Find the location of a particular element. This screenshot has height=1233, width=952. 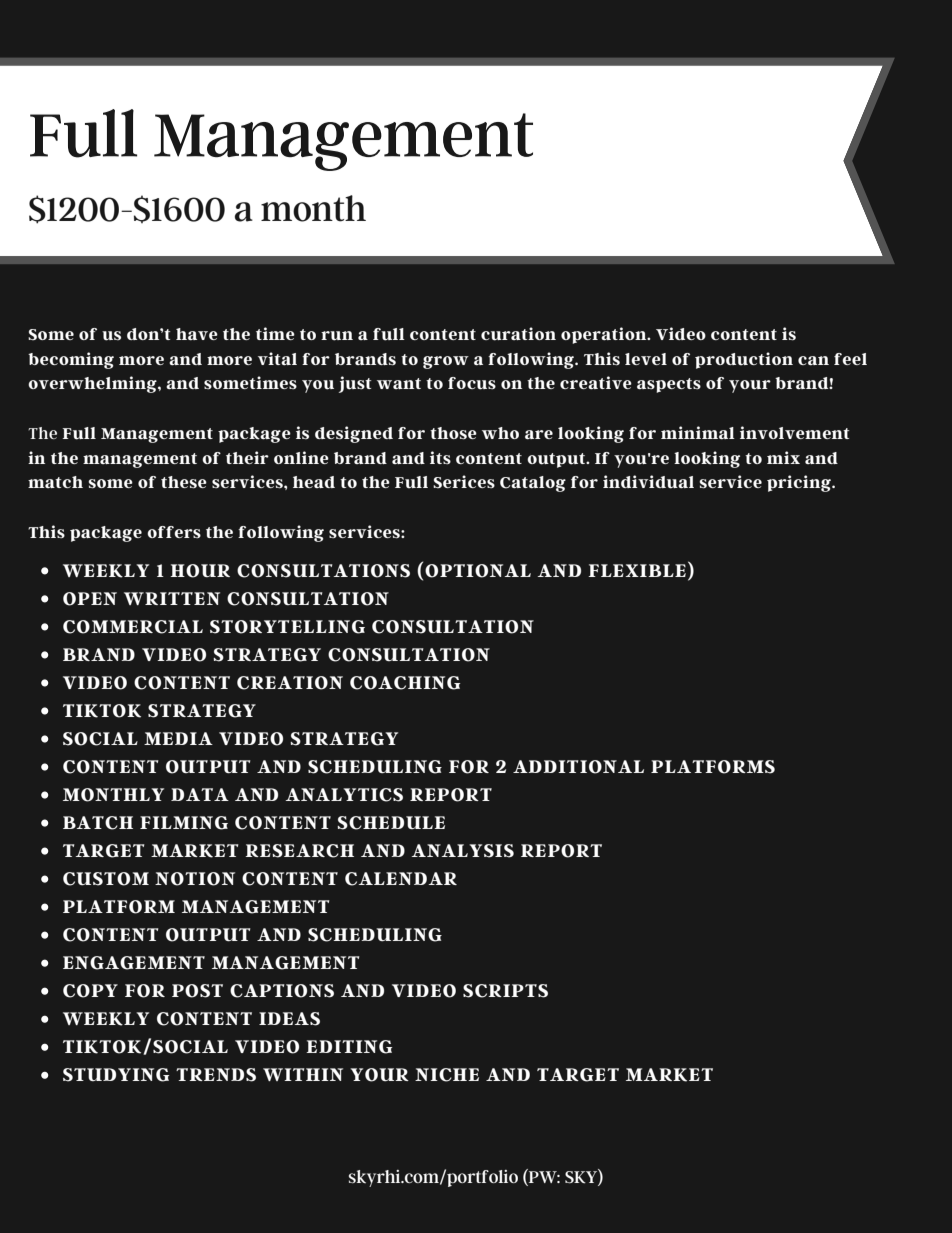

NOTION is located at coordinates (195, 879).
